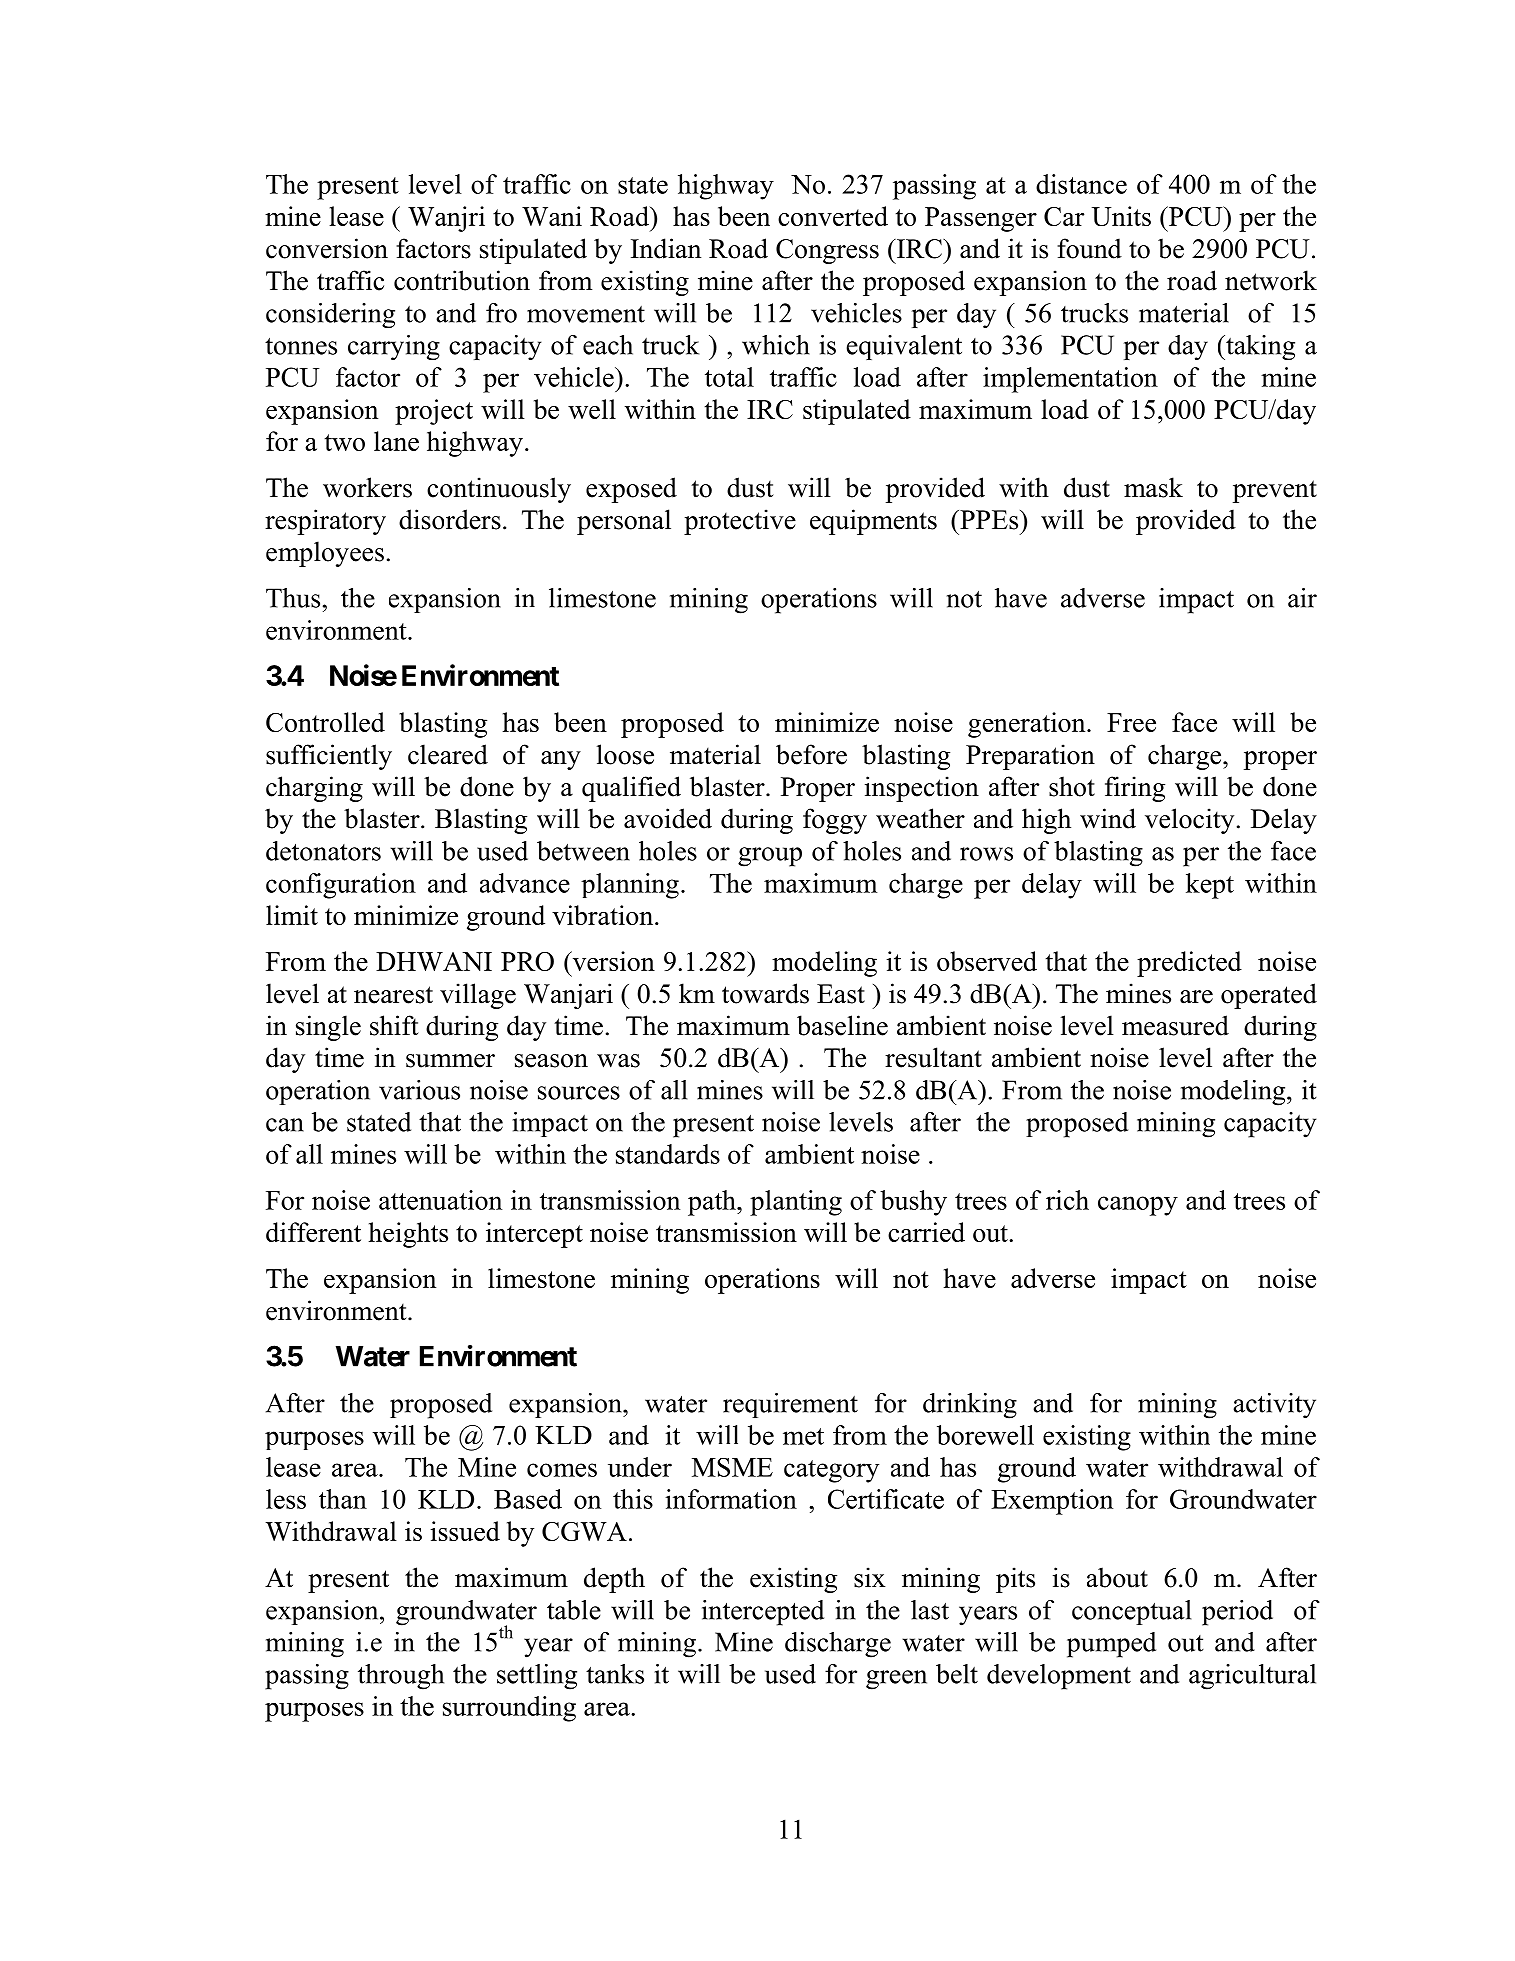 This screenshot has height=1961, width=1515. What do you see at coordinates (462, 280) in the screenshot?
I see `contribution` at bounding box center [462, 280].
